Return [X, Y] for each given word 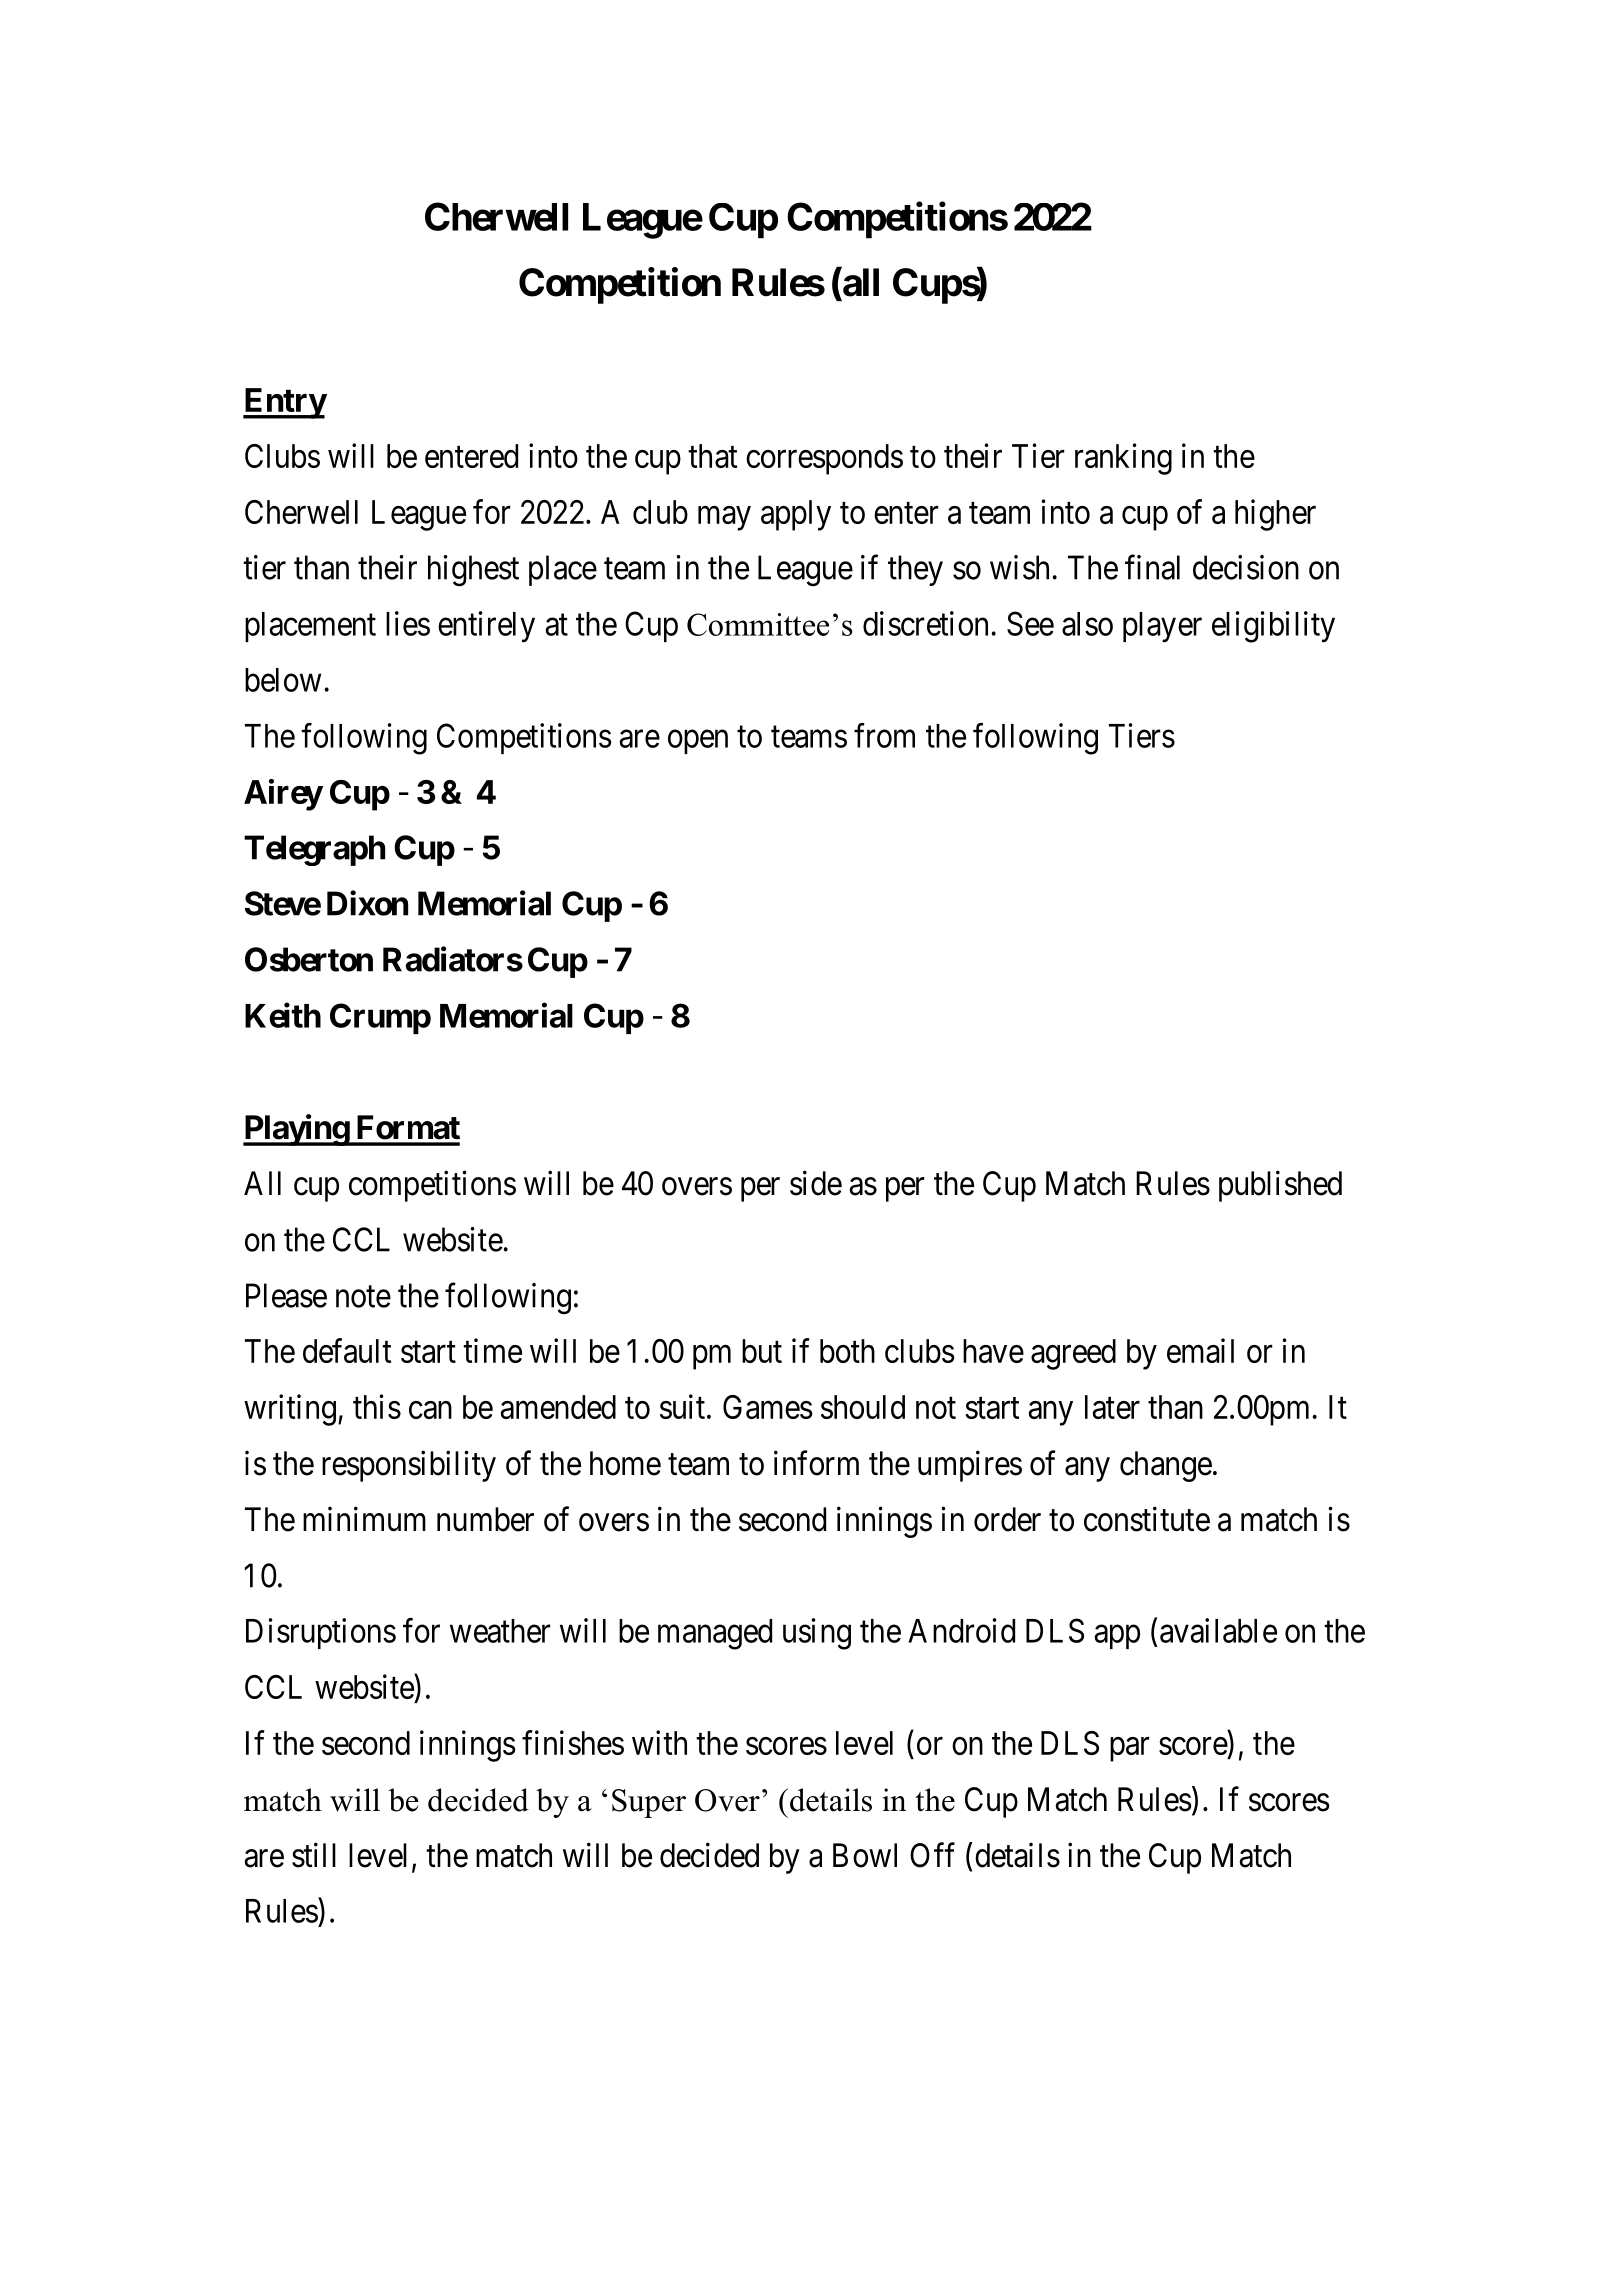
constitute [1147, 1519]
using [817, 1634]
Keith [283, 1015]
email [1200, 1350]
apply [796, 515]
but [762, 1351]
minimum [364, 1518]
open [698, 742]
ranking [1123, 459]
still [314, 1855]
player [1162, 627]
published [1280, 1186]
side [816, 1183]
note [363, 1297]
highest [473, 571]
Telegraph [314, 850]
